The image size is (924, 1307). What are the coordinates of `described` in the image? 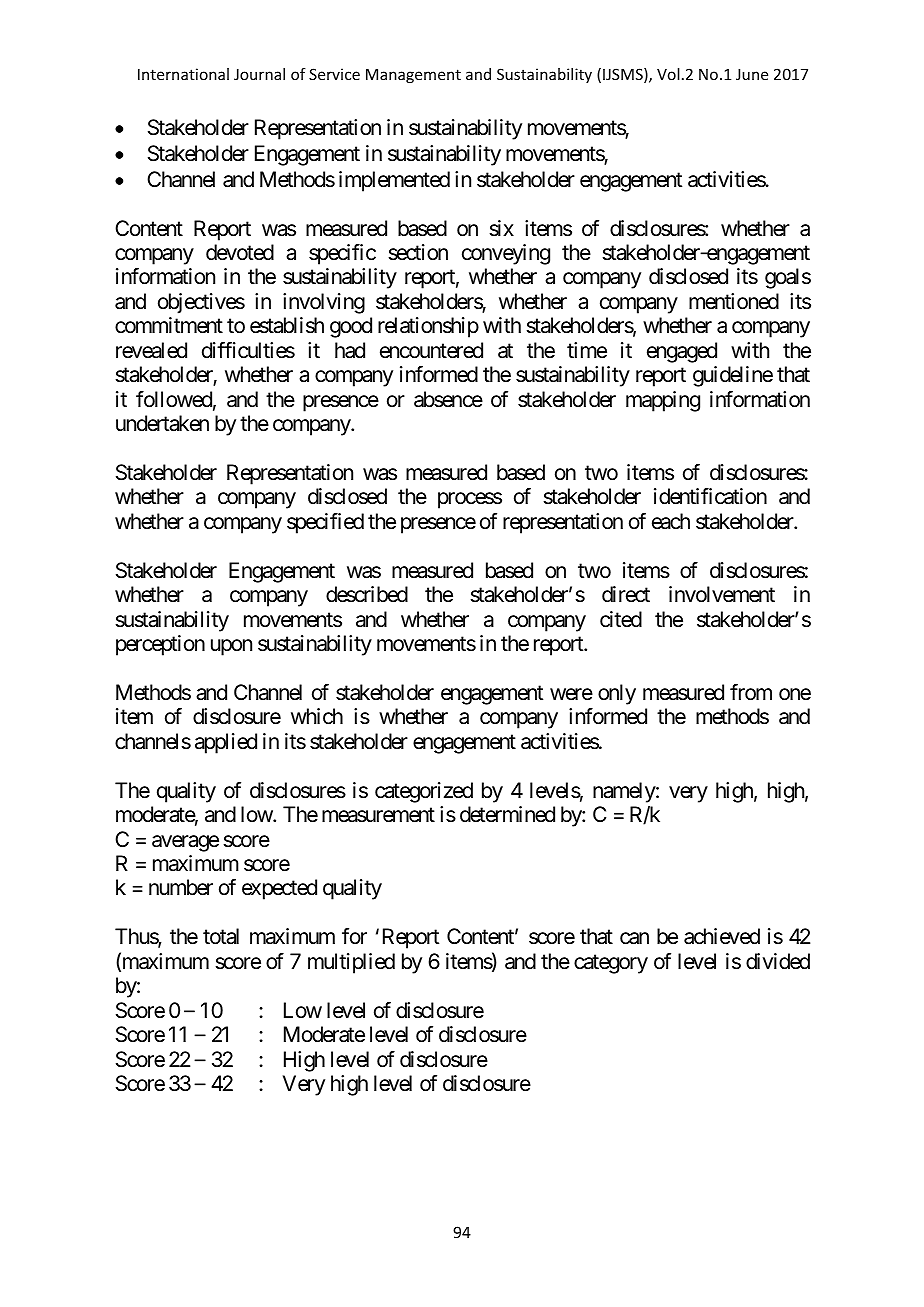 It's located at (367, 594).
